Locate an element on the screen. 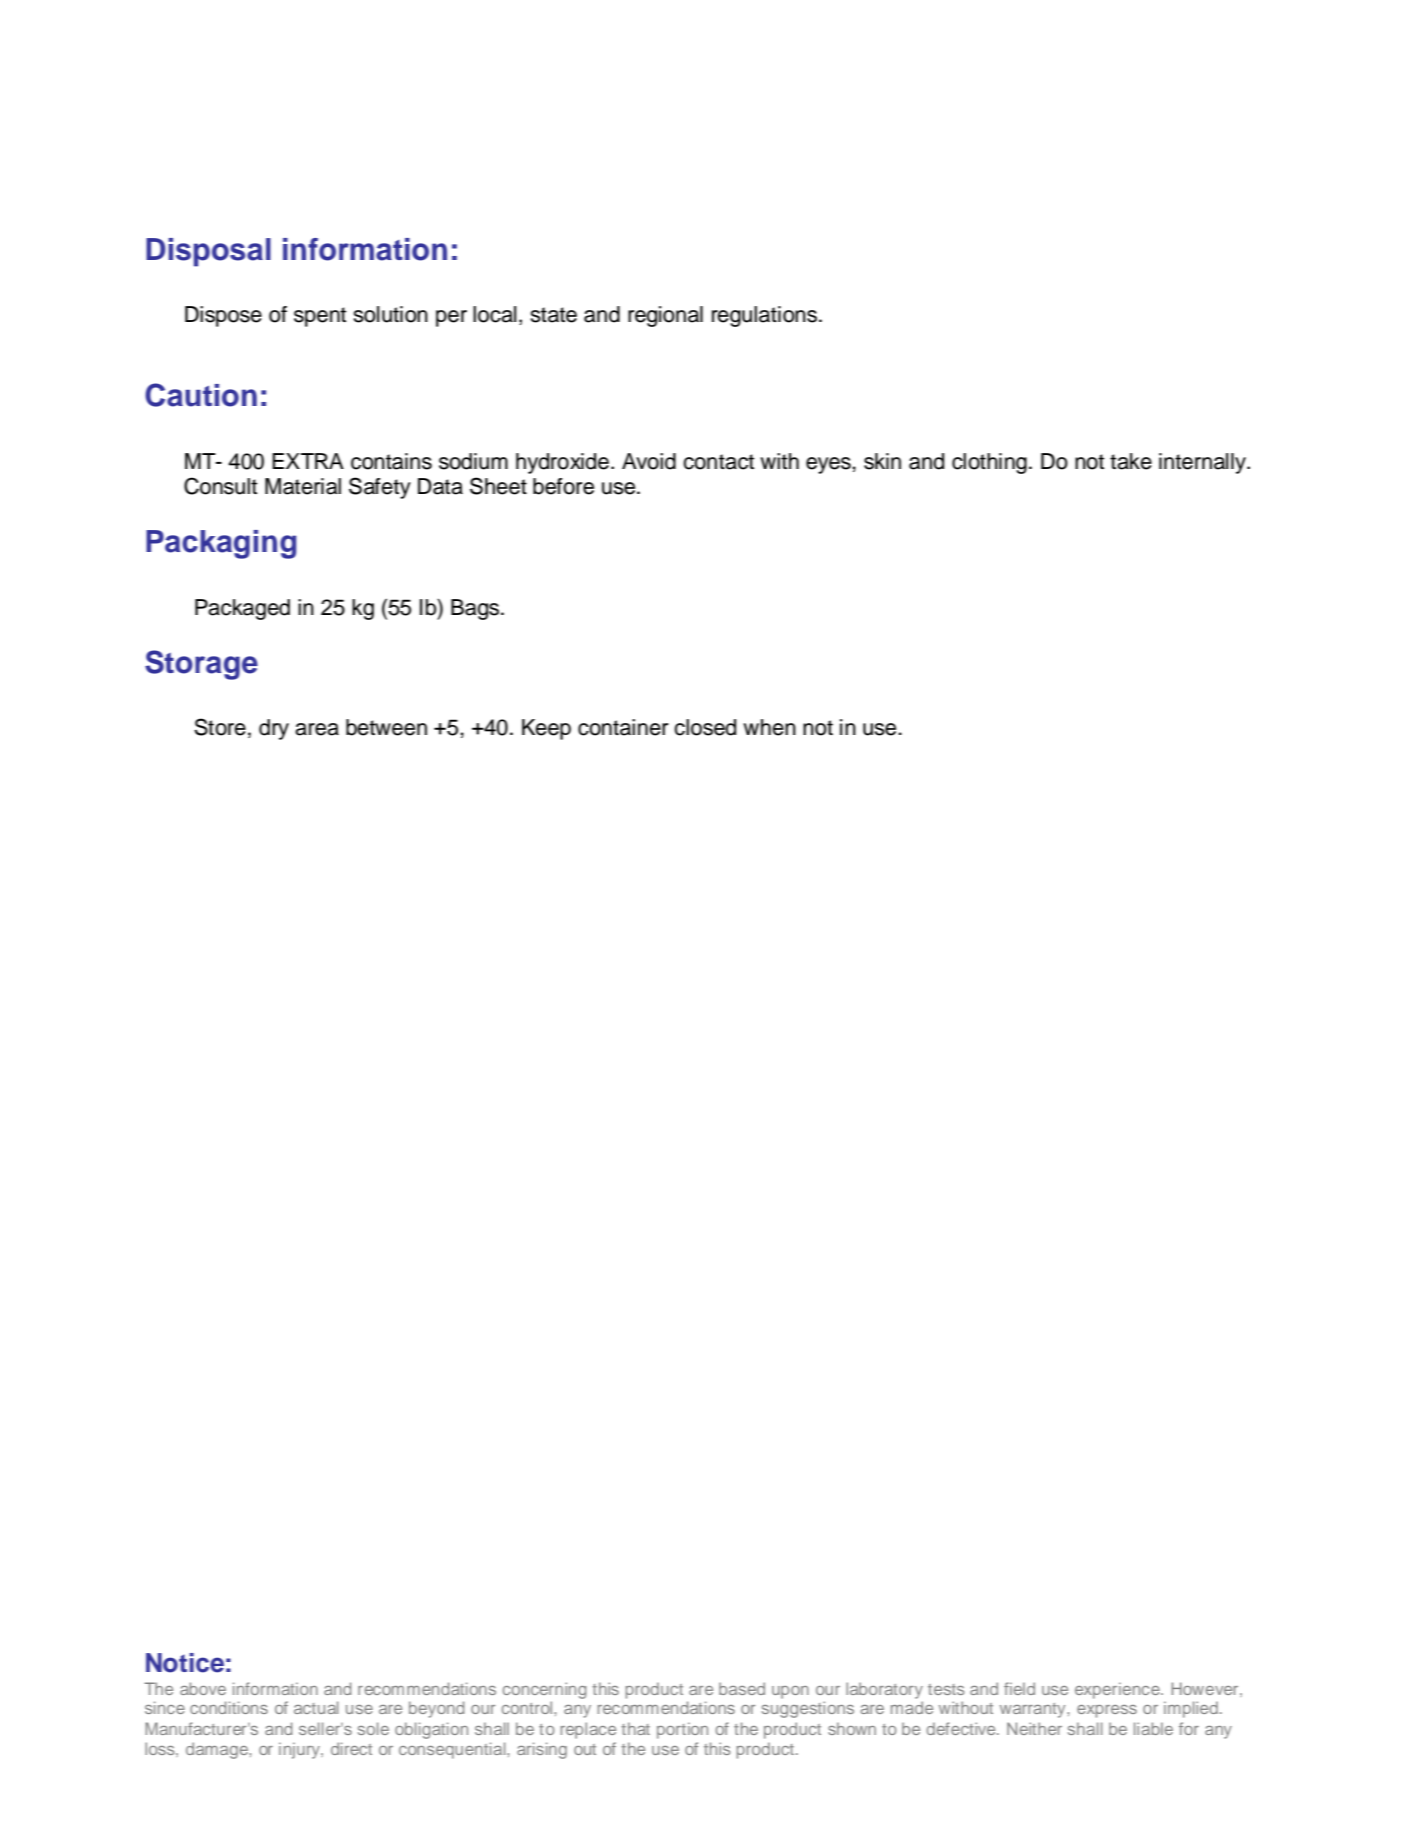 This screenshot has height=1847, width=1428. actual is located at coordinates (316, 1707).
